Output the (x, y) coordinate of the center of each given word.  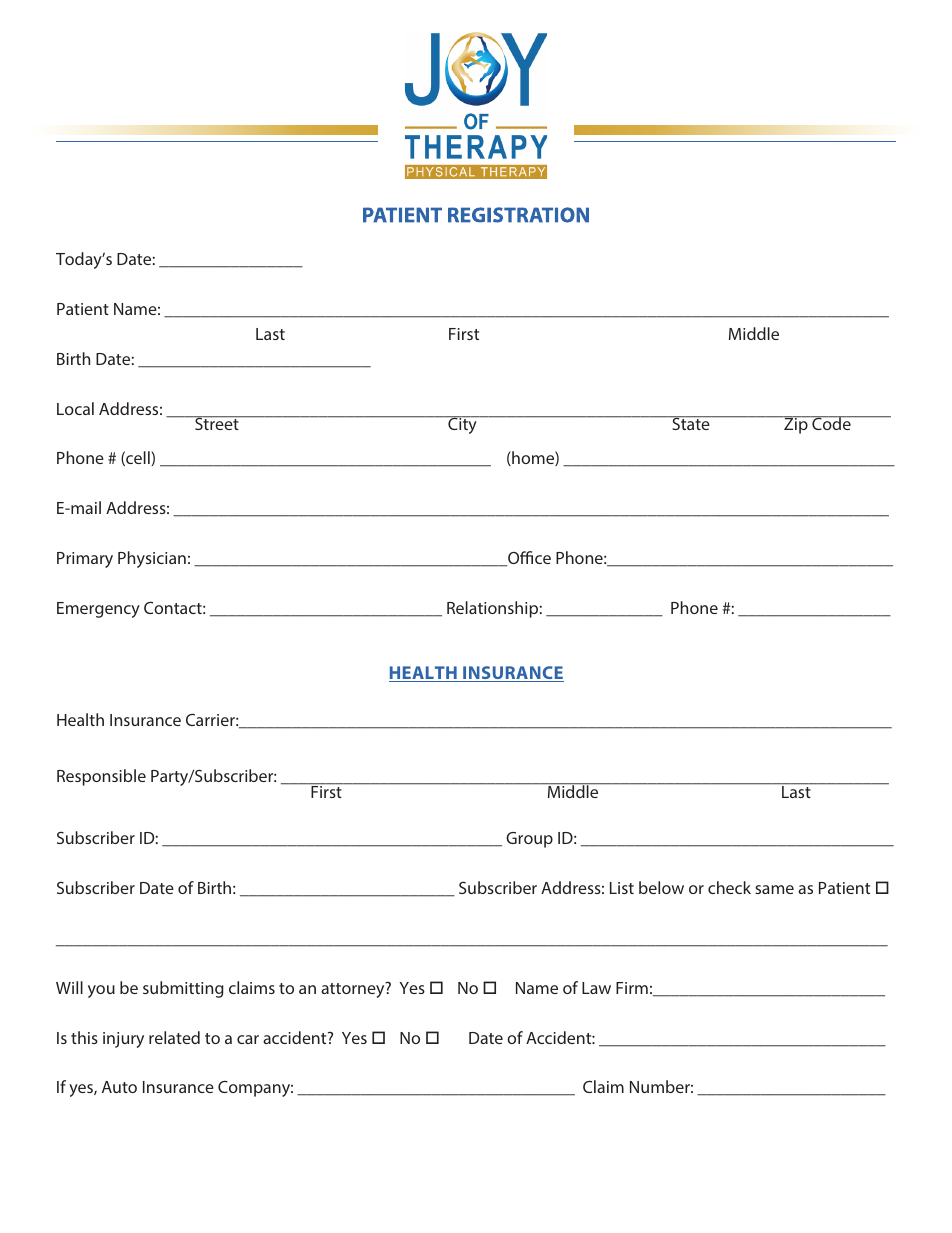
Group (529, 840)
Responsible (101, 777)
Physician (152, 559)
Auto (119, 1087)
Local (75, 408)
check (729, 887)
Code (831, 423)
